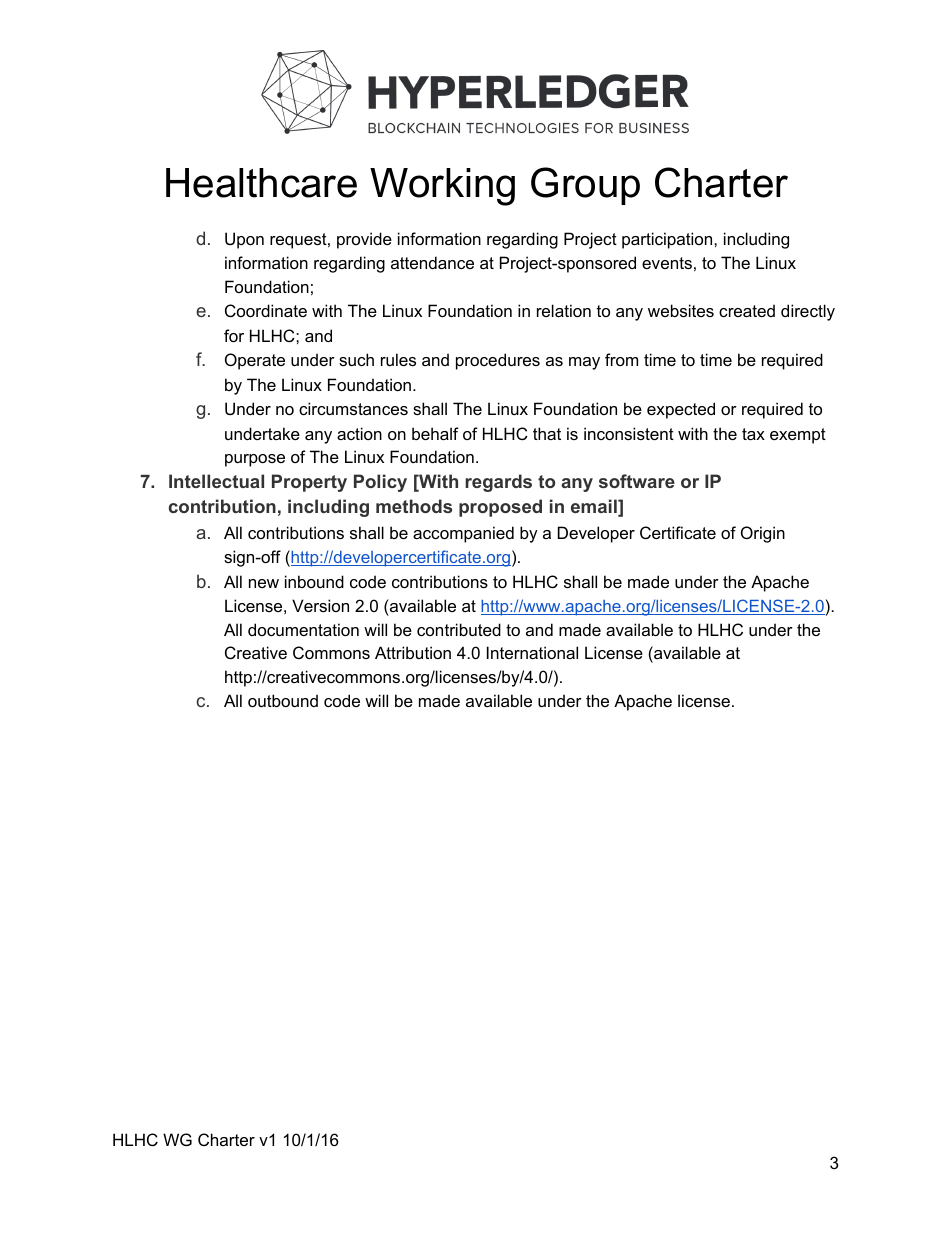  I want to click on participation, so click(668, 240).
